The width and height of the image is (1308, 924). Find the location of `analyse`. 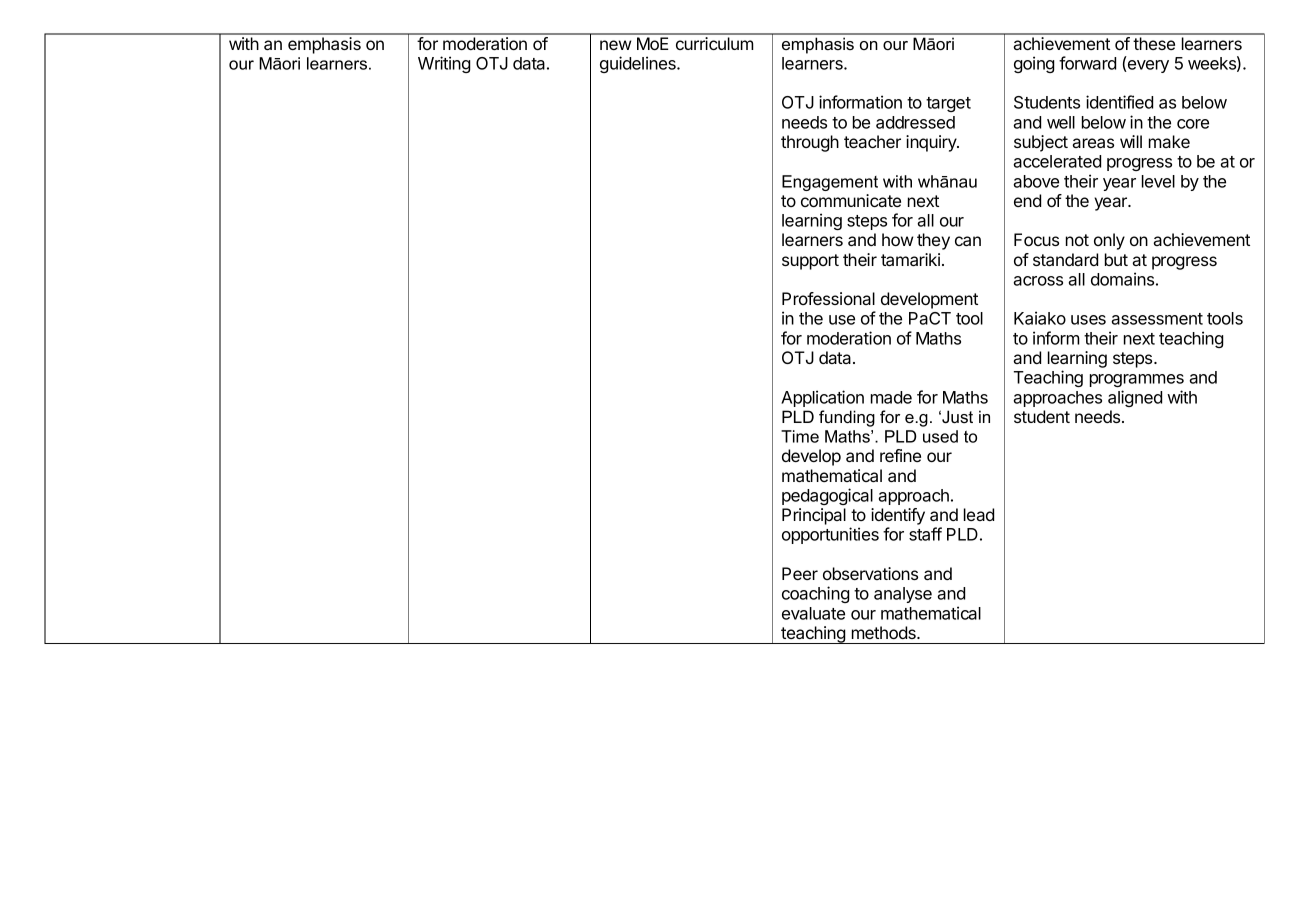

analyse is located at coordinates (903, 595).
